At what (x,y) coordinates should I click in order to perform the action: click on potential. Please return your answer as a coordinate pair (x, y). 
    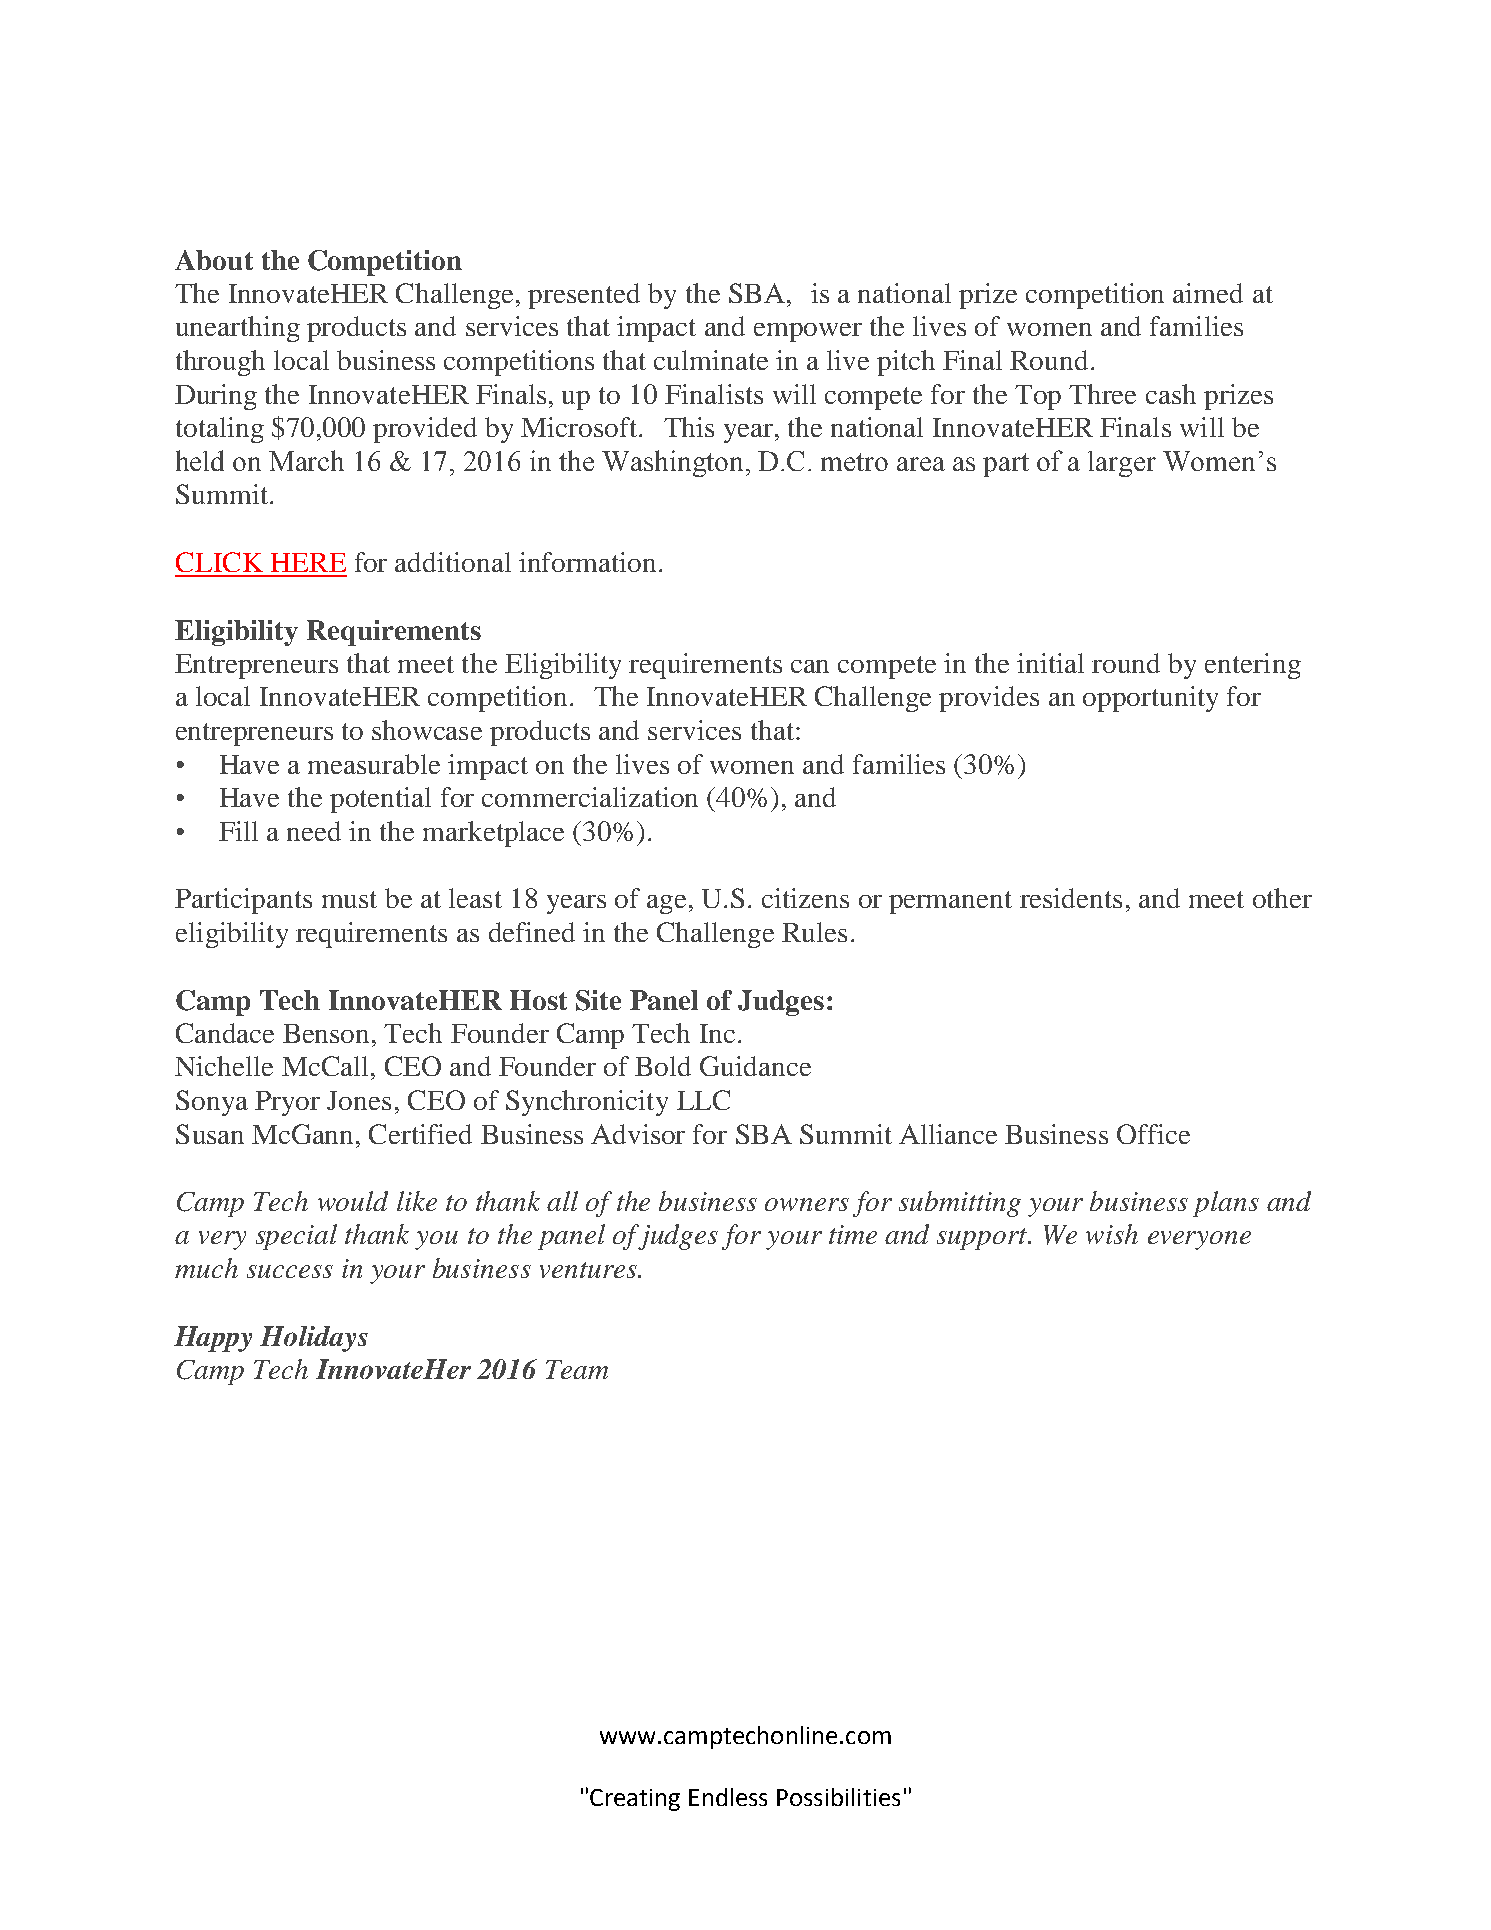
    Looking at the image, I should click on (380, 800).
